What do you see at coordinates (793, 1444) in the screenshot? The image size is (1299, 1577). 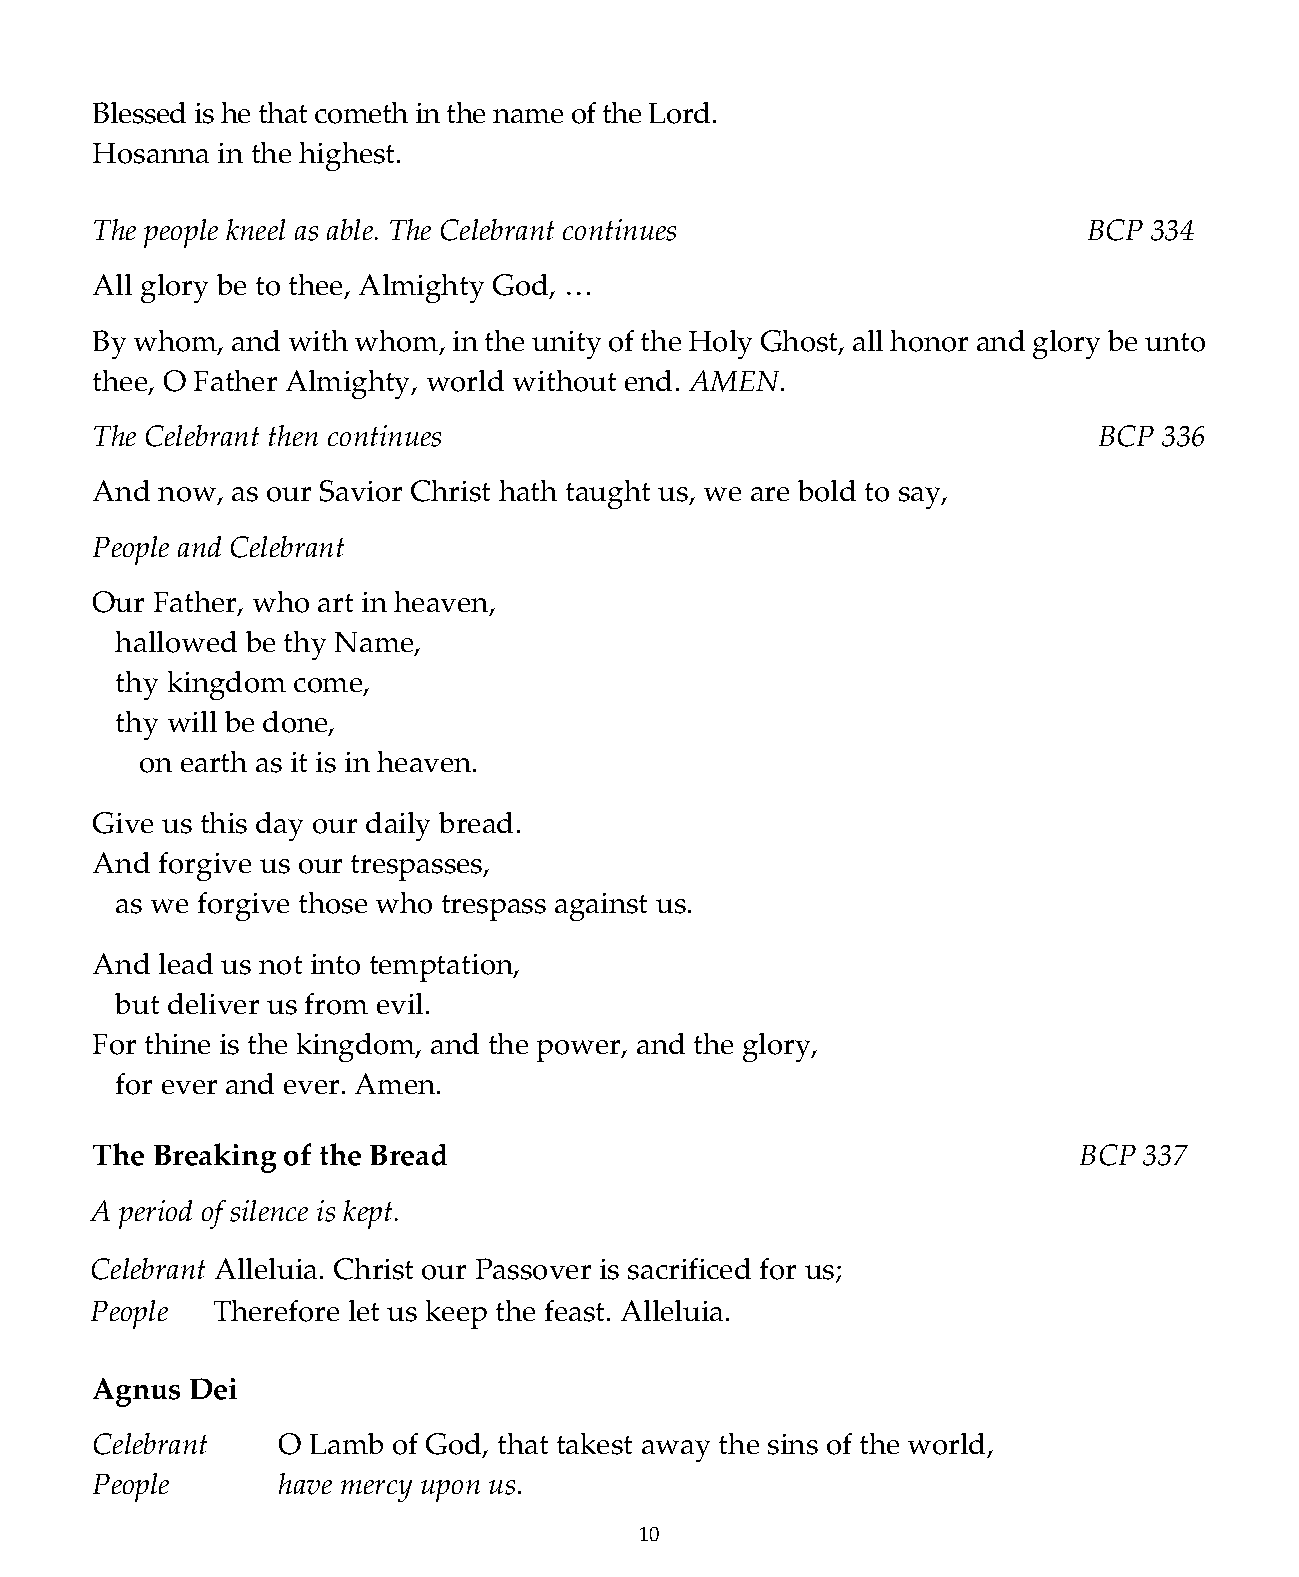 I see `sins` at bounding box center [793, 1444].
